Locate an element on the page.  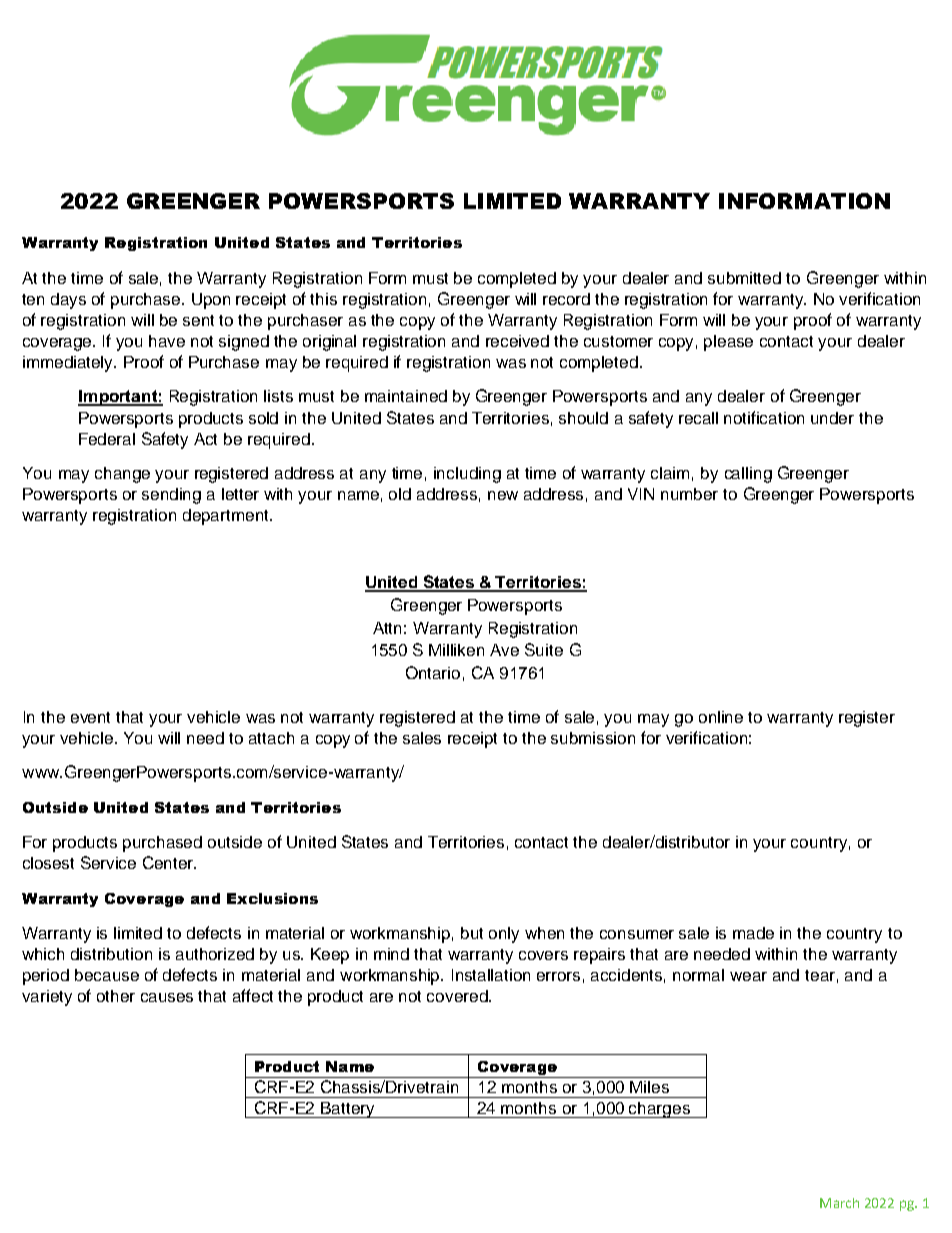
change is located at coordinates (122, 475).
